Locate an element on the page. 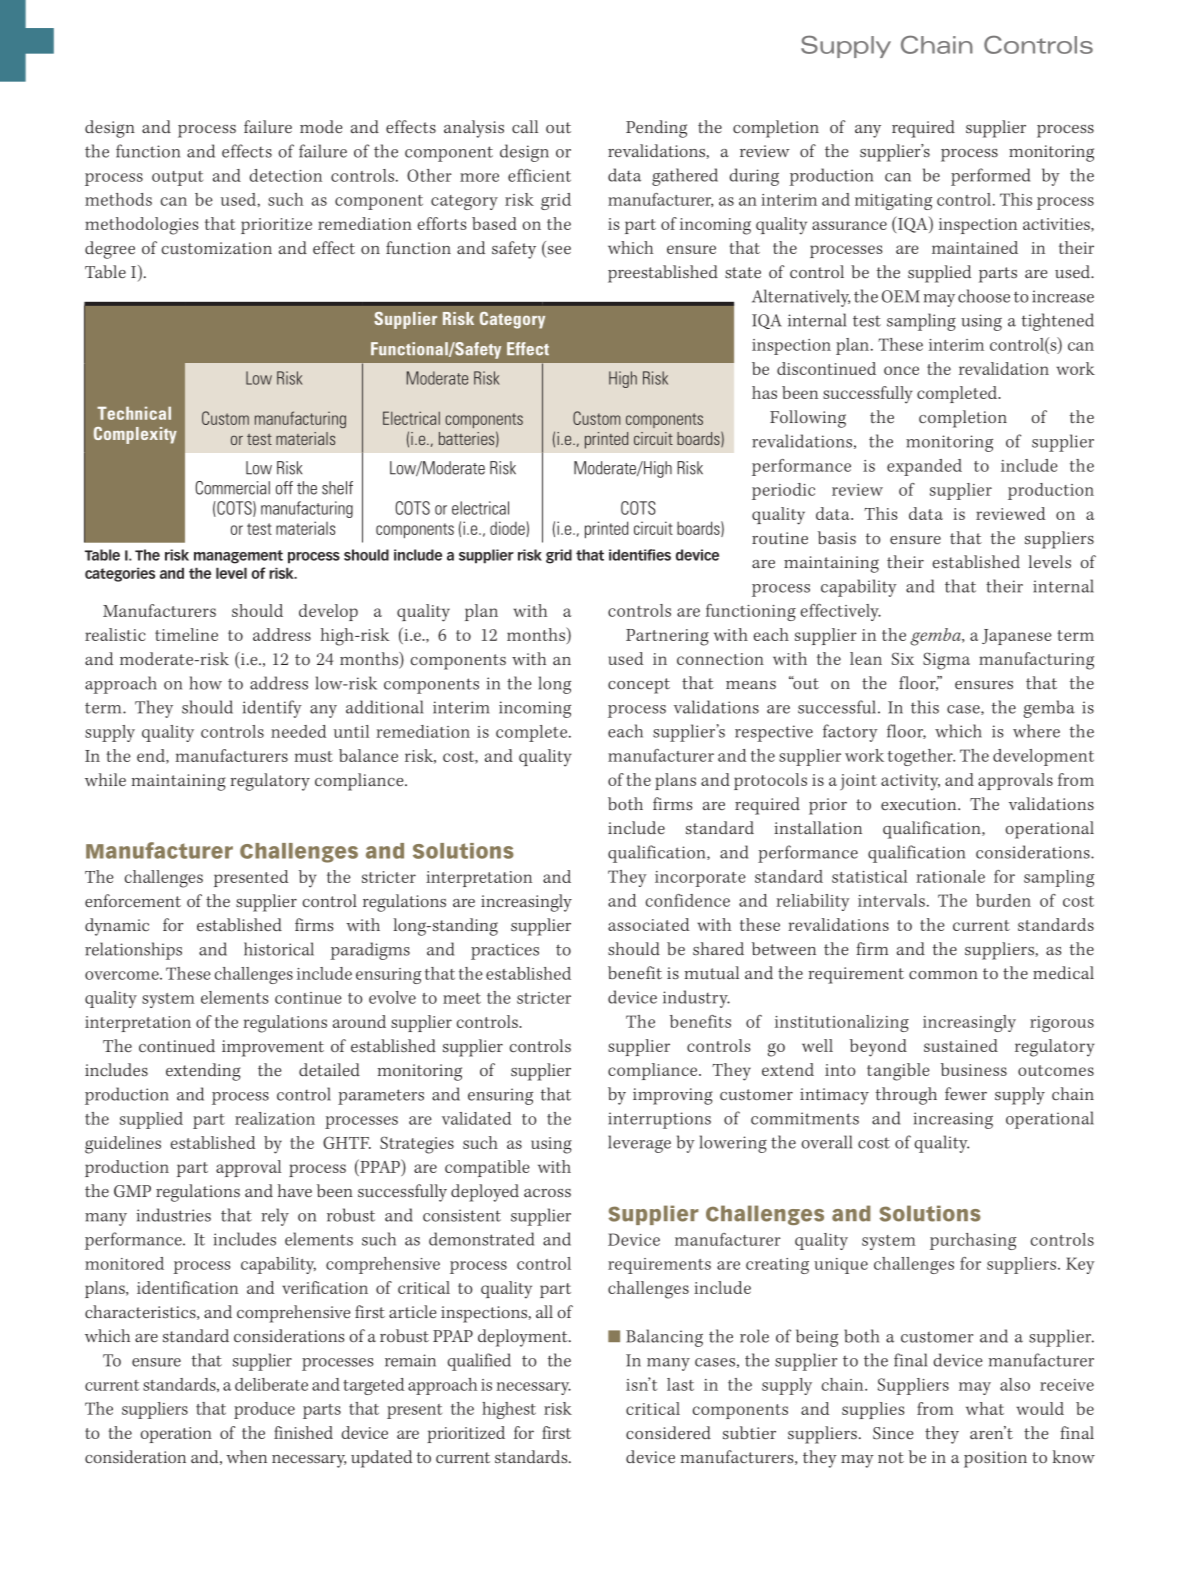  fewer is located at coordinates (966, 1094).
